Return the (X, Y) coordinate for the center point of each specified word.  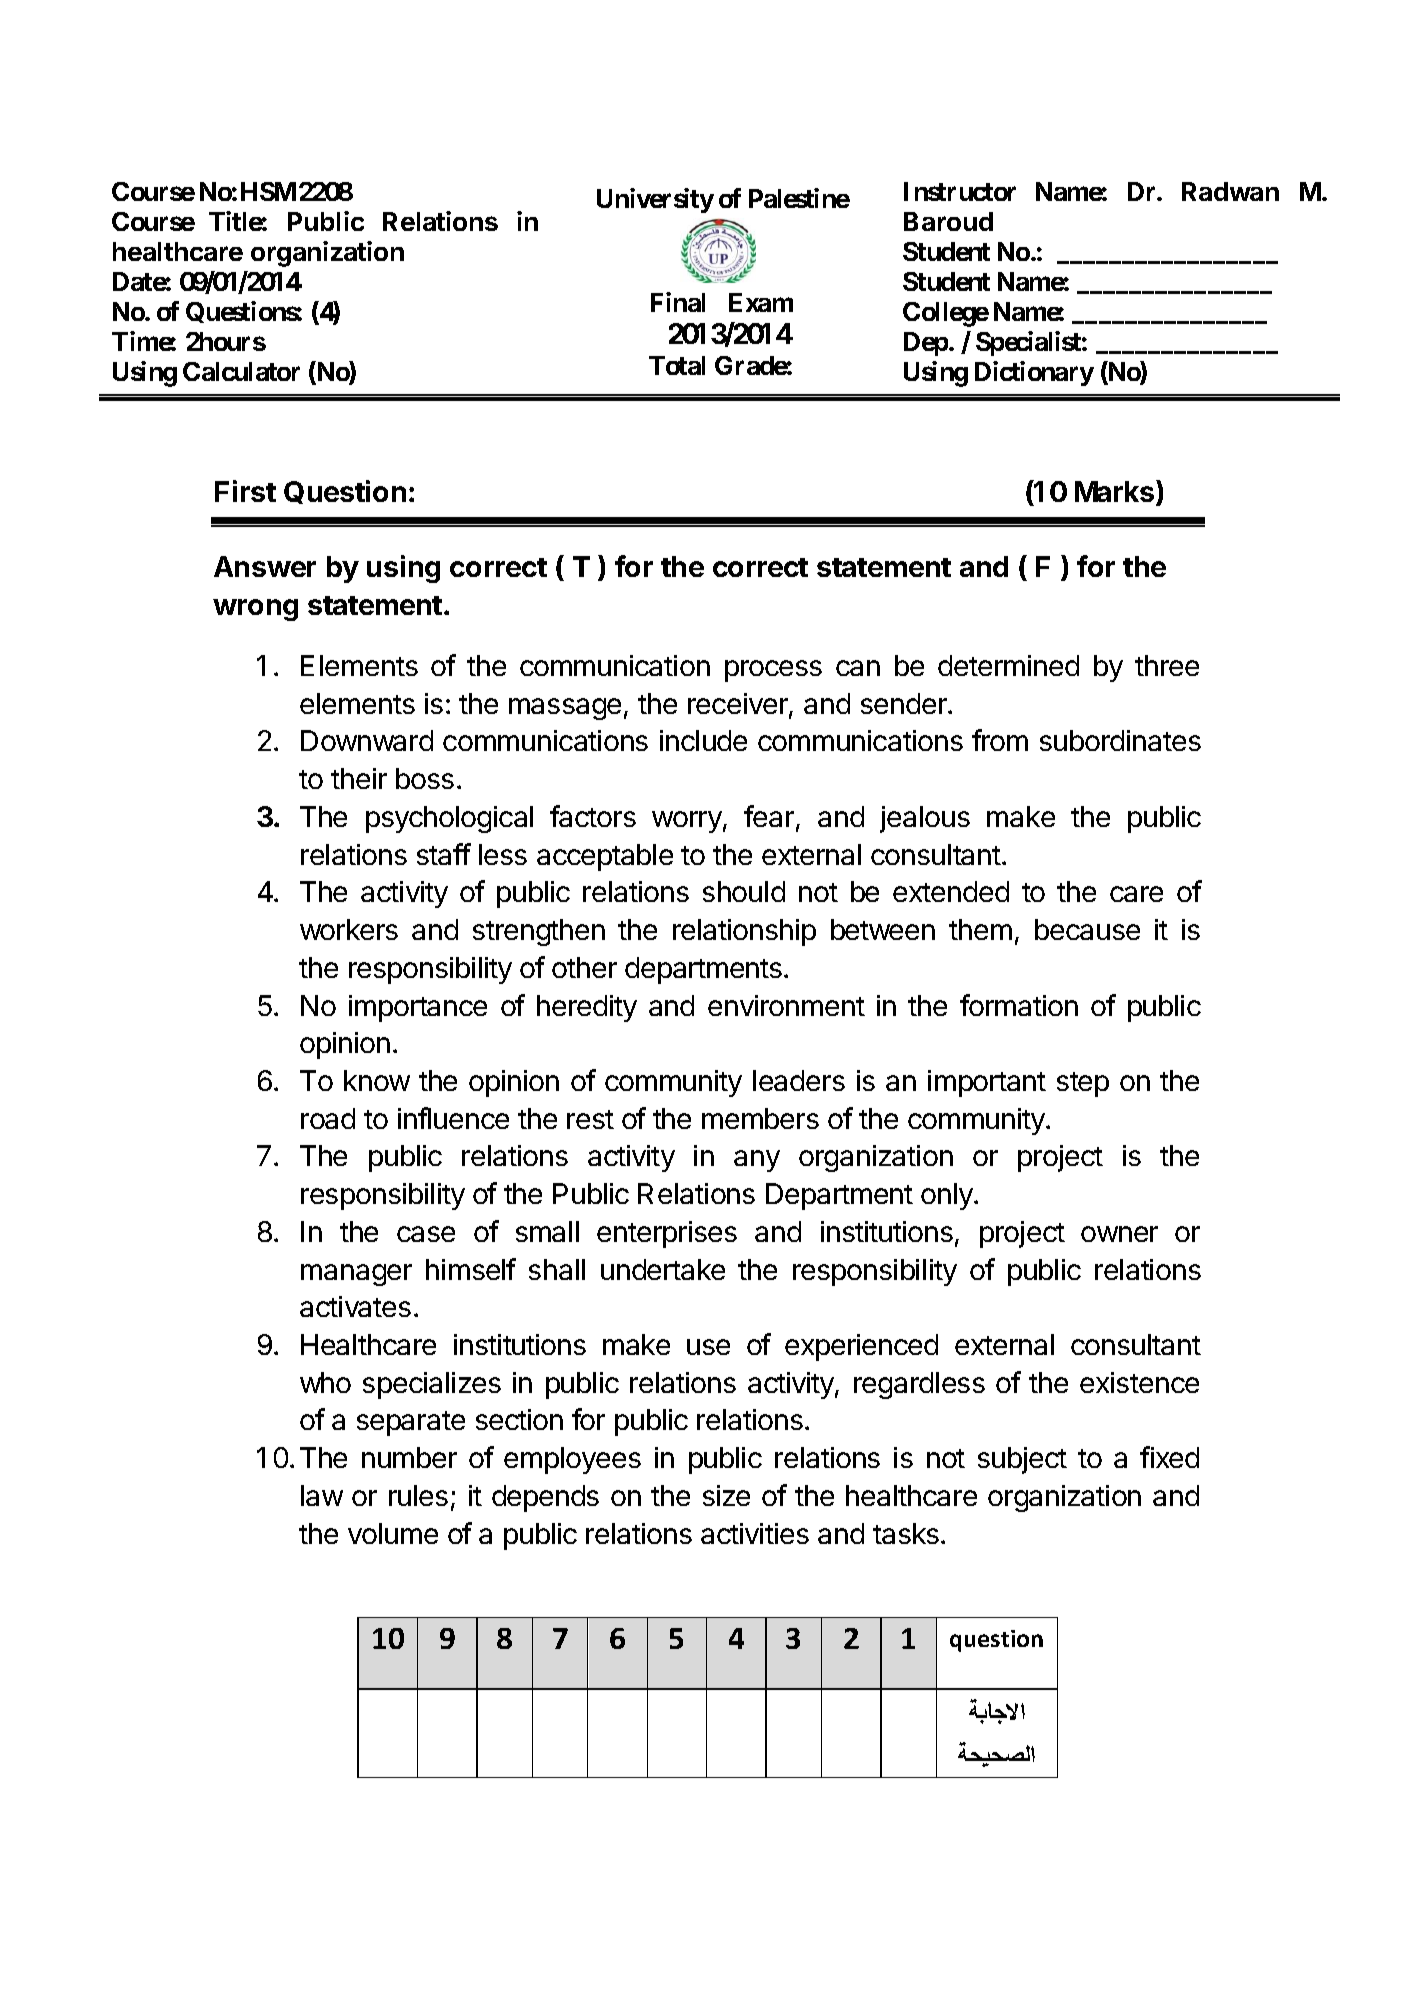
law (322, 1495)
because (1087, 929)
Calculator (241, 371)
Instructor (960, 191)
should (744, 891)
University (655, 200)
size (726, 1495)
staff (444, 854)
